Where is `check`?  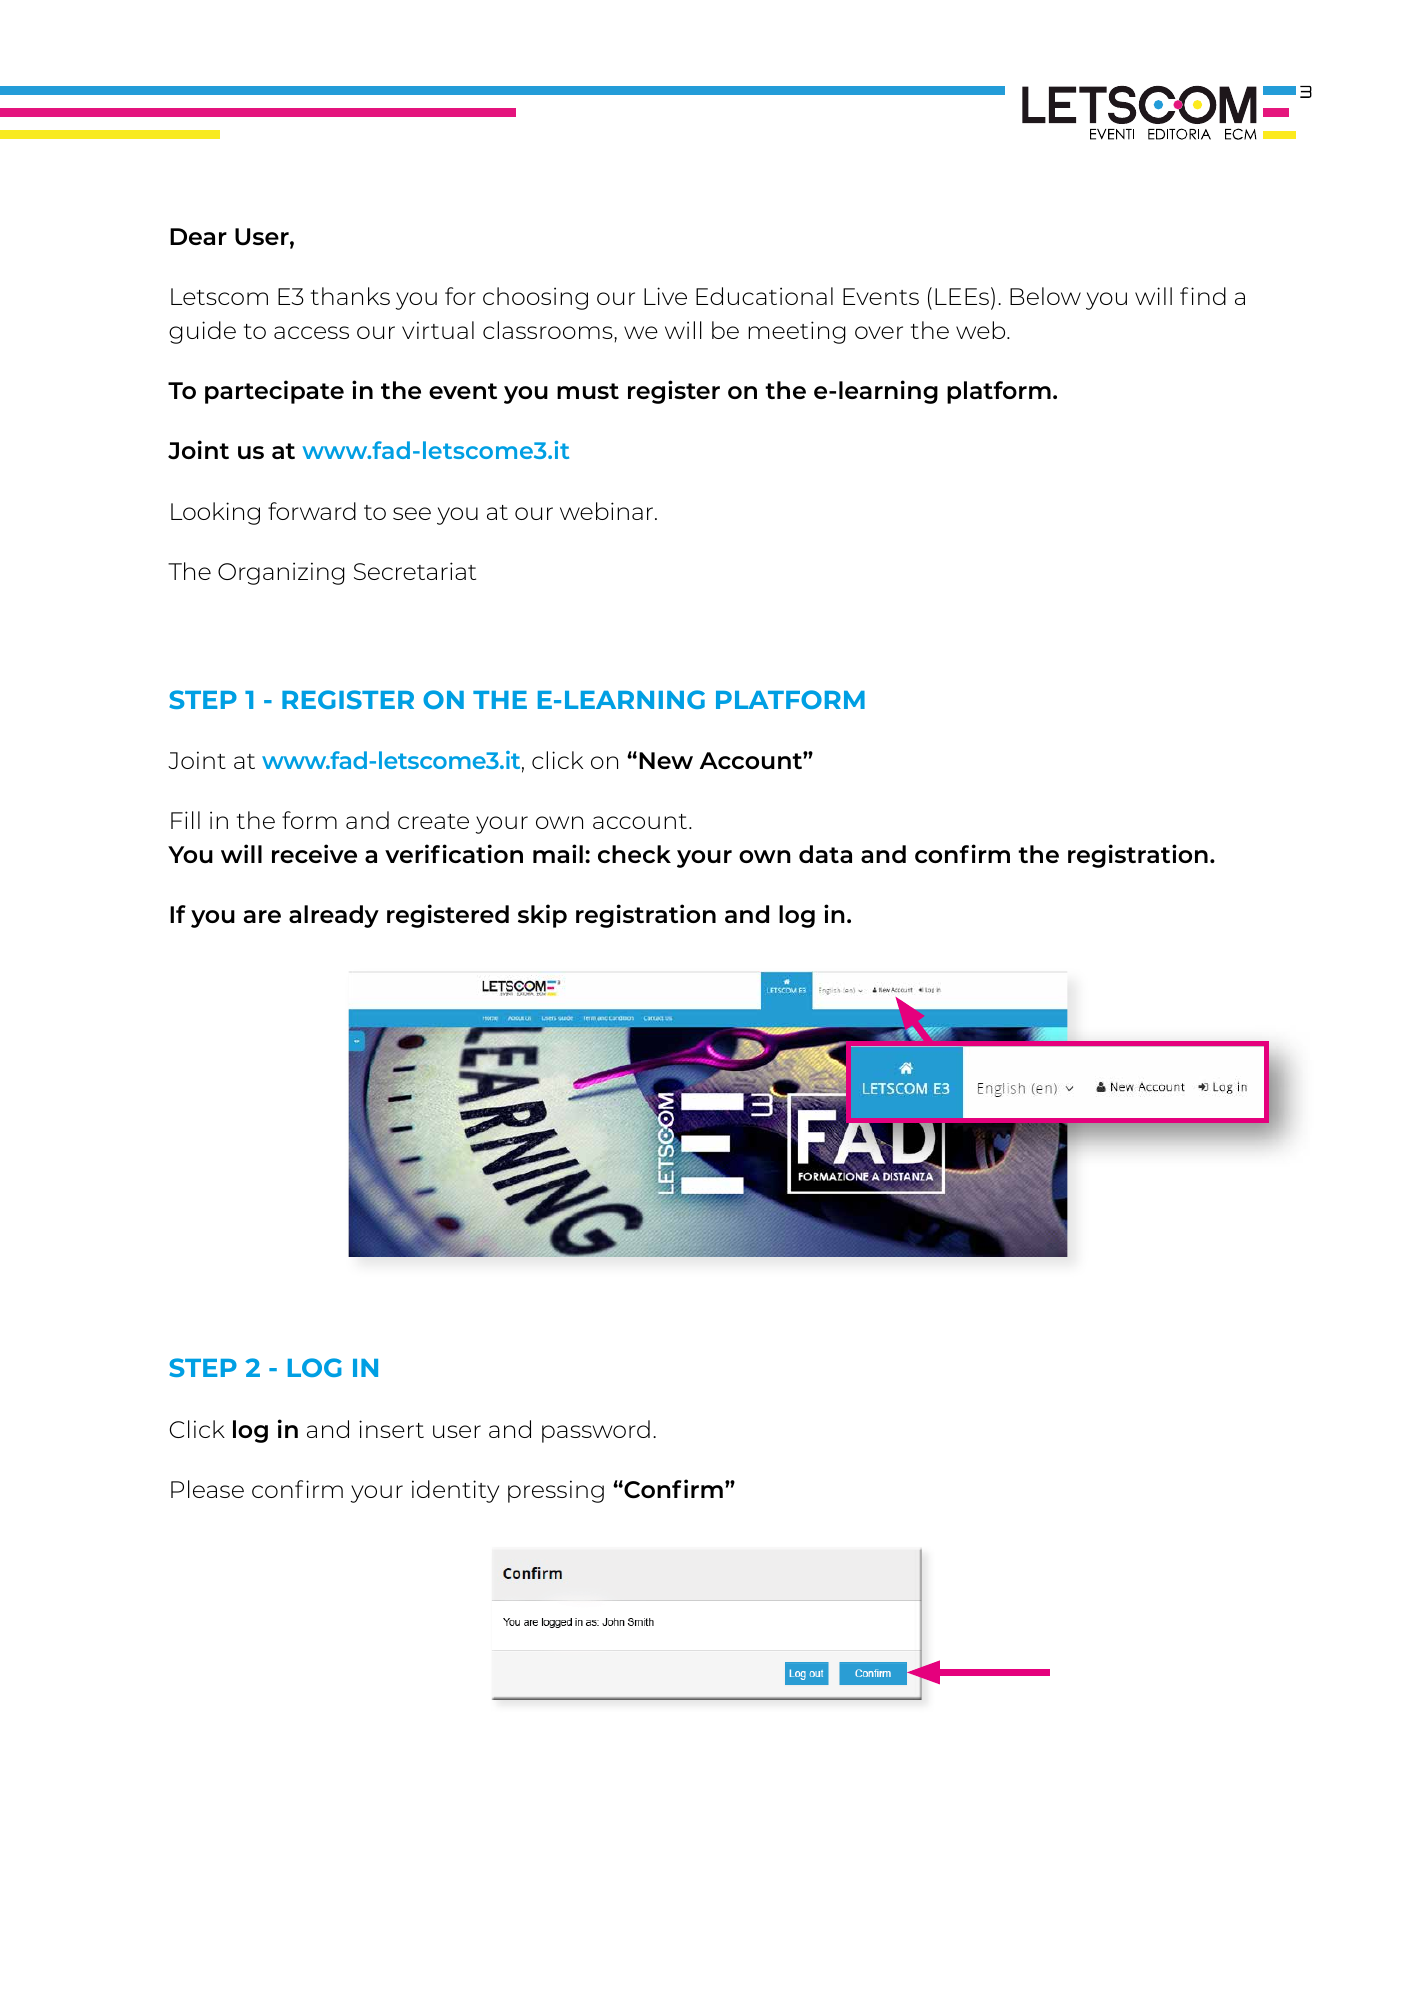 check is located at coordinates (634, 854).
